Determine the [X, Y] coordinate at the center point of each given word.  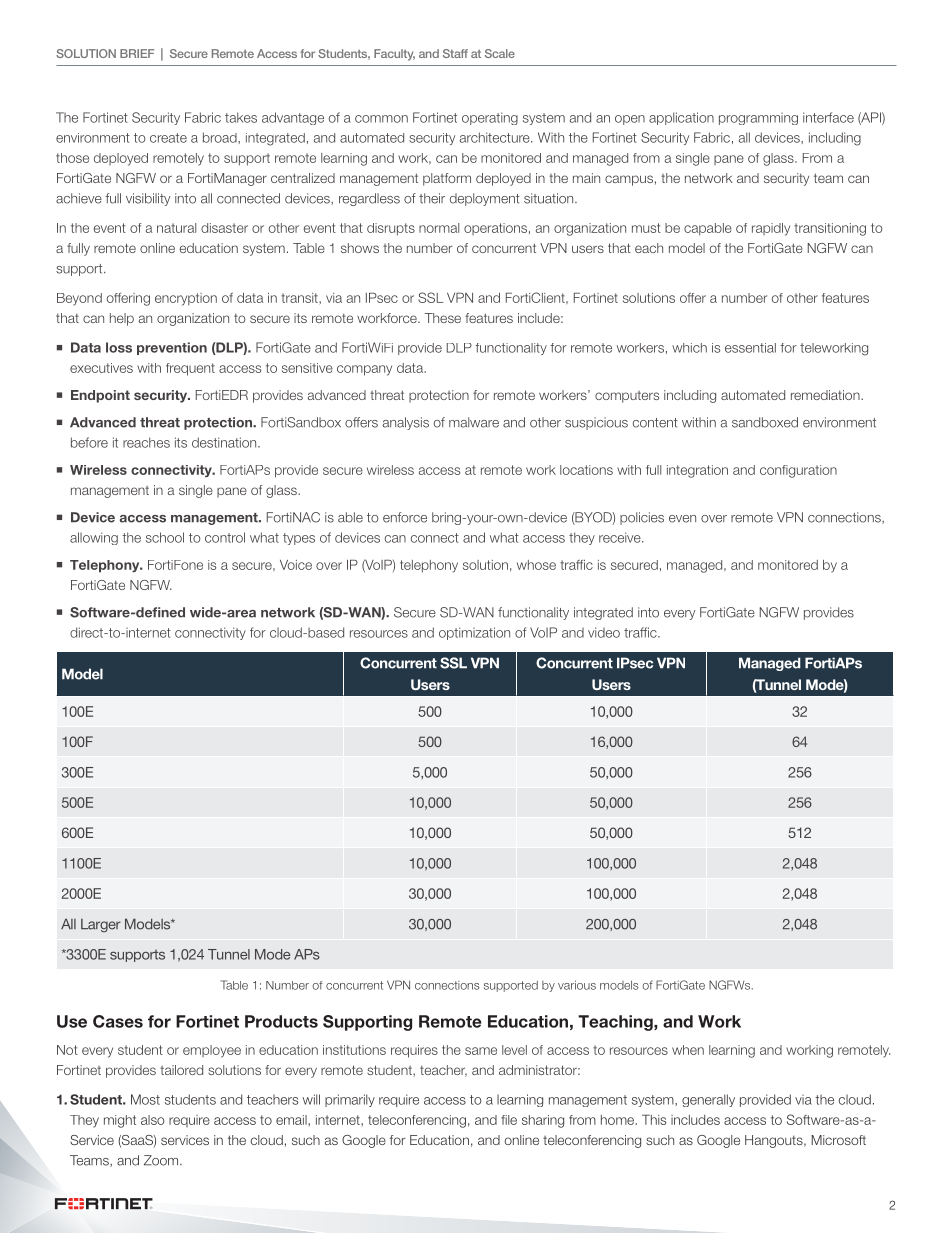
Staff [455, 53]
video [604, 632]
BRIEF [137, 53]
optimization [474, 633]
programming [758, 119]
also [153, 1120]
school [165, 537]
